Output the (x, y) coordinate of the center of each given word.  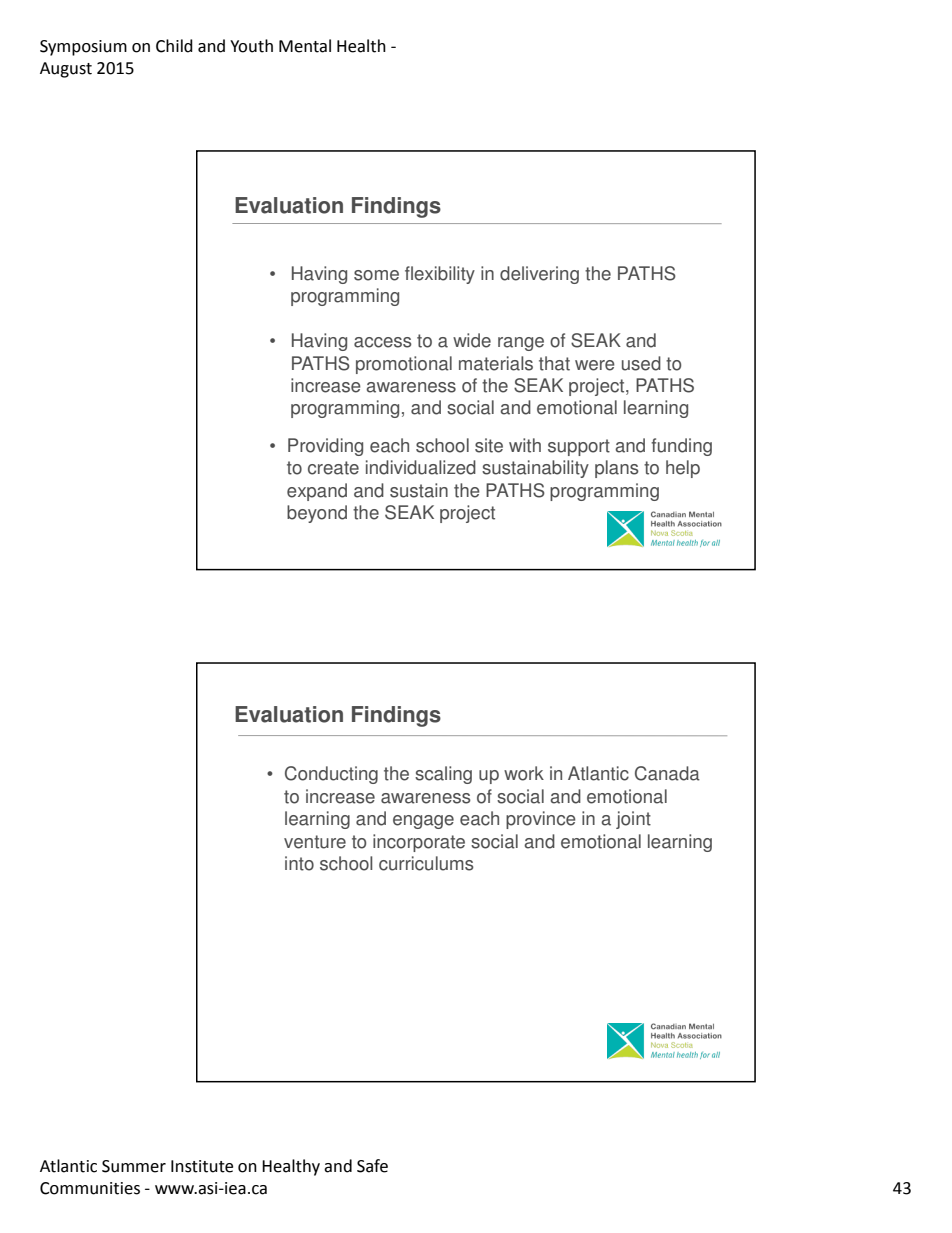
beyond (317, 514)
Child (174, 46)
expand (317, 492)
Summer (134, 1166)
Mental (305, 46)
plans (617, 469)
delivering (539, 275)
